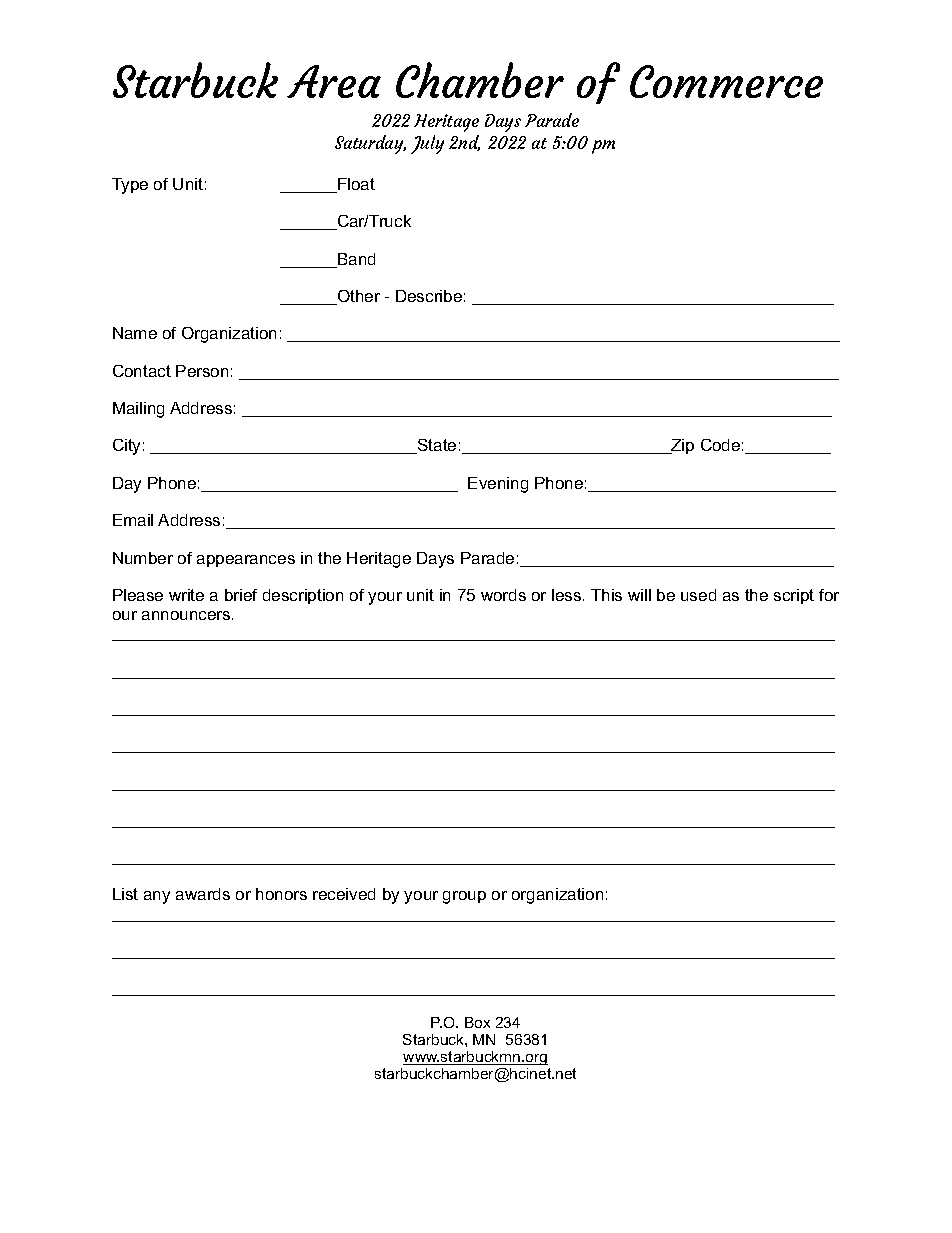  I want to click on used, so click(698, 595).
